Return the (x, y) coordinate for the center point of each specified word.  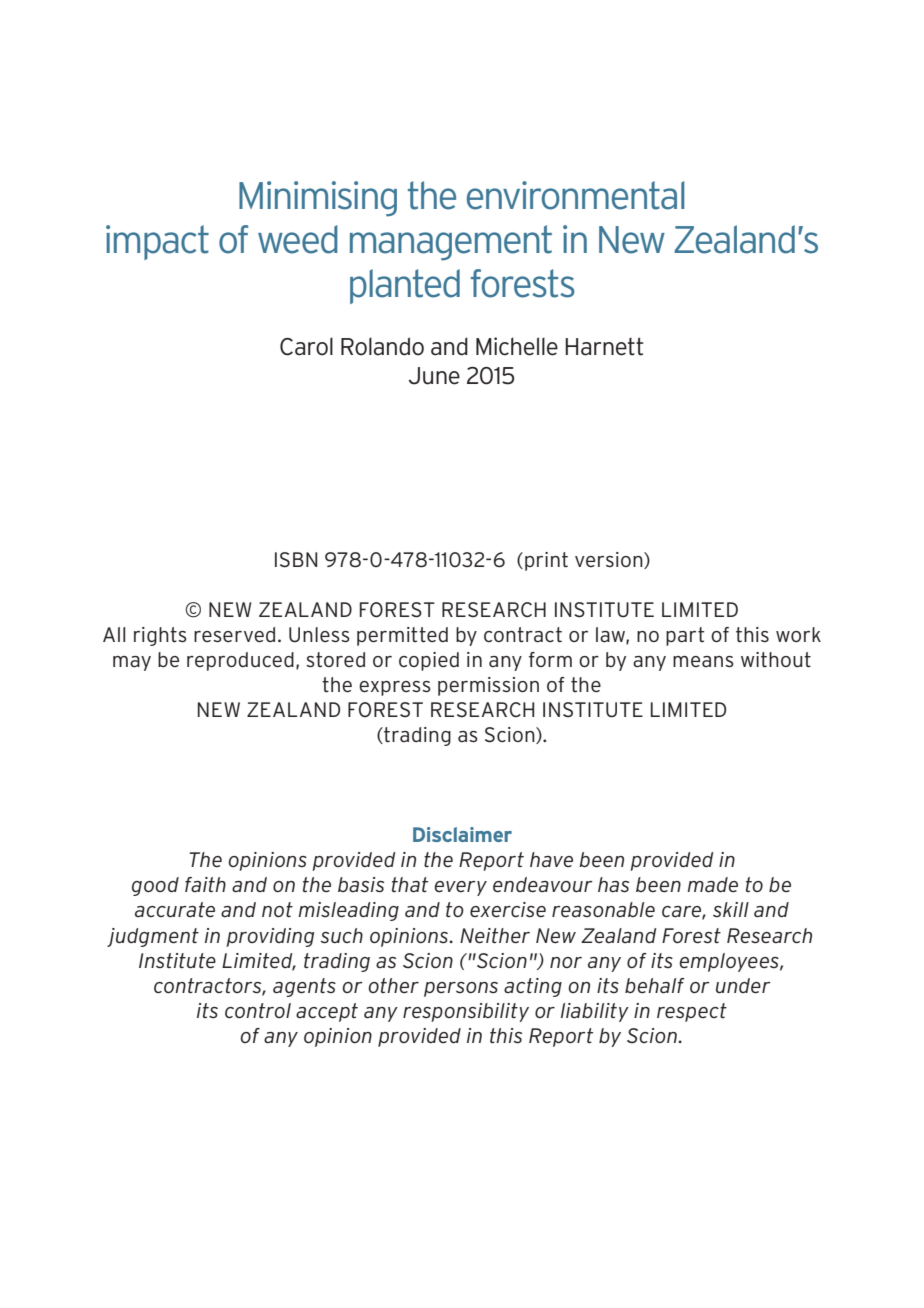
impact (157, 242)
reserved (234, 635)
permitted (402, 636)
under (743, 986)
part (685, 636)
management (451, 243)
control (258, 1010)
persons (461, 989)
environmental (575, 195)
